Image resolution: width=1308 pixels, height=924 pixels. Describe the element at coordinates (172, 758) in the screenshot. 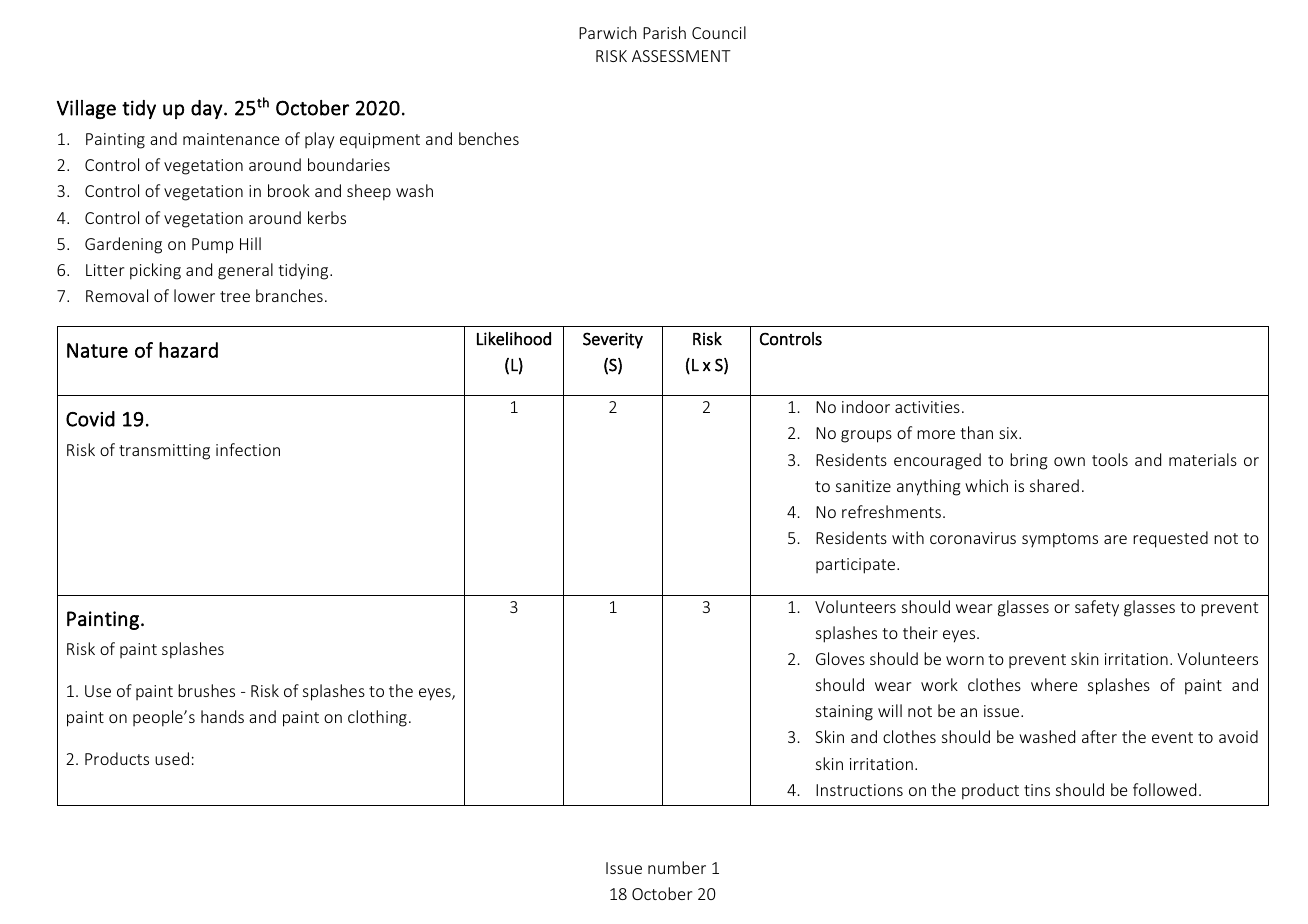

I see `used` at that location.
